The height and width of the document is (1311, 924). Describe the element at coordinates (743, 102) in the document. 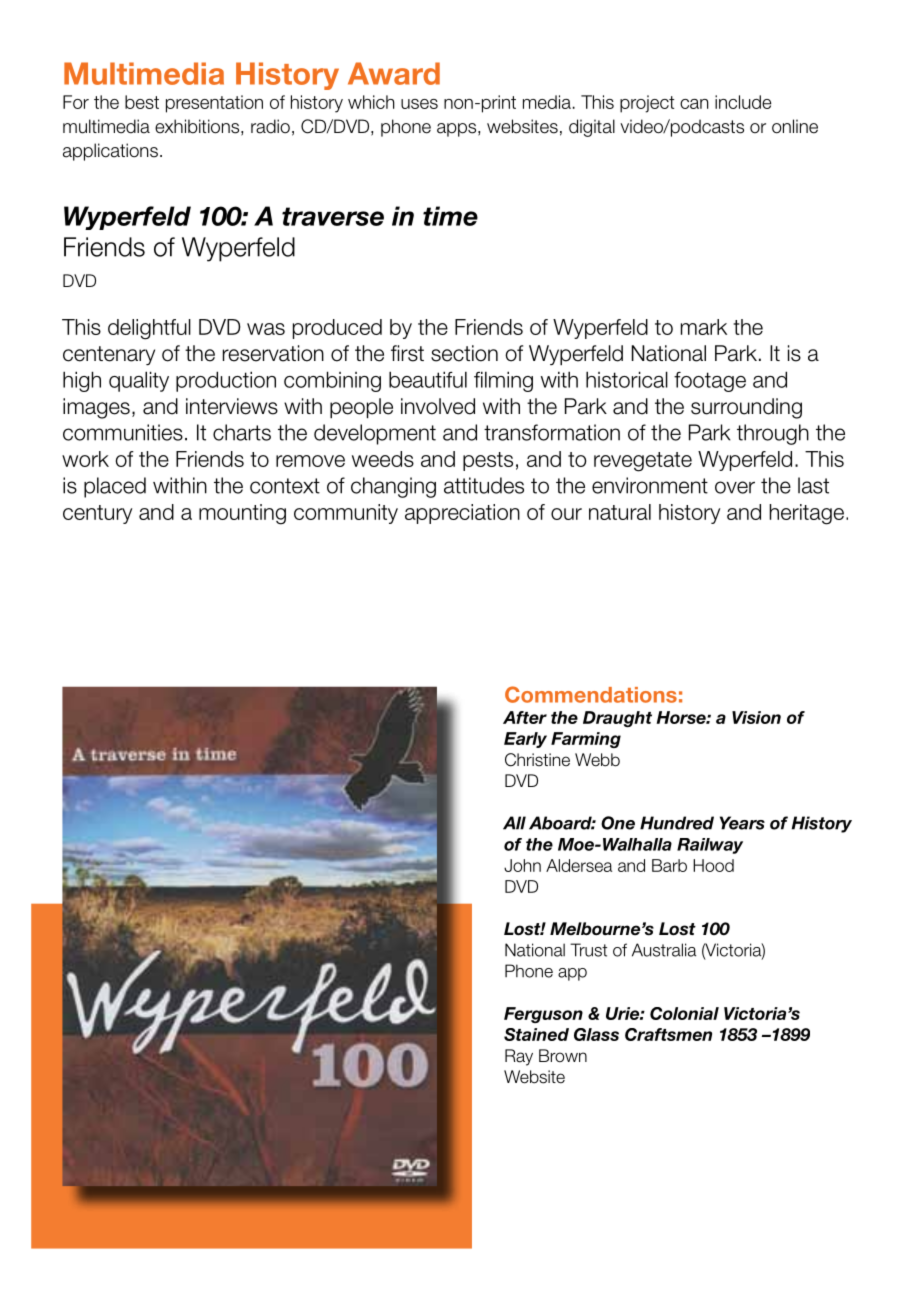

I see `include` at that location.
